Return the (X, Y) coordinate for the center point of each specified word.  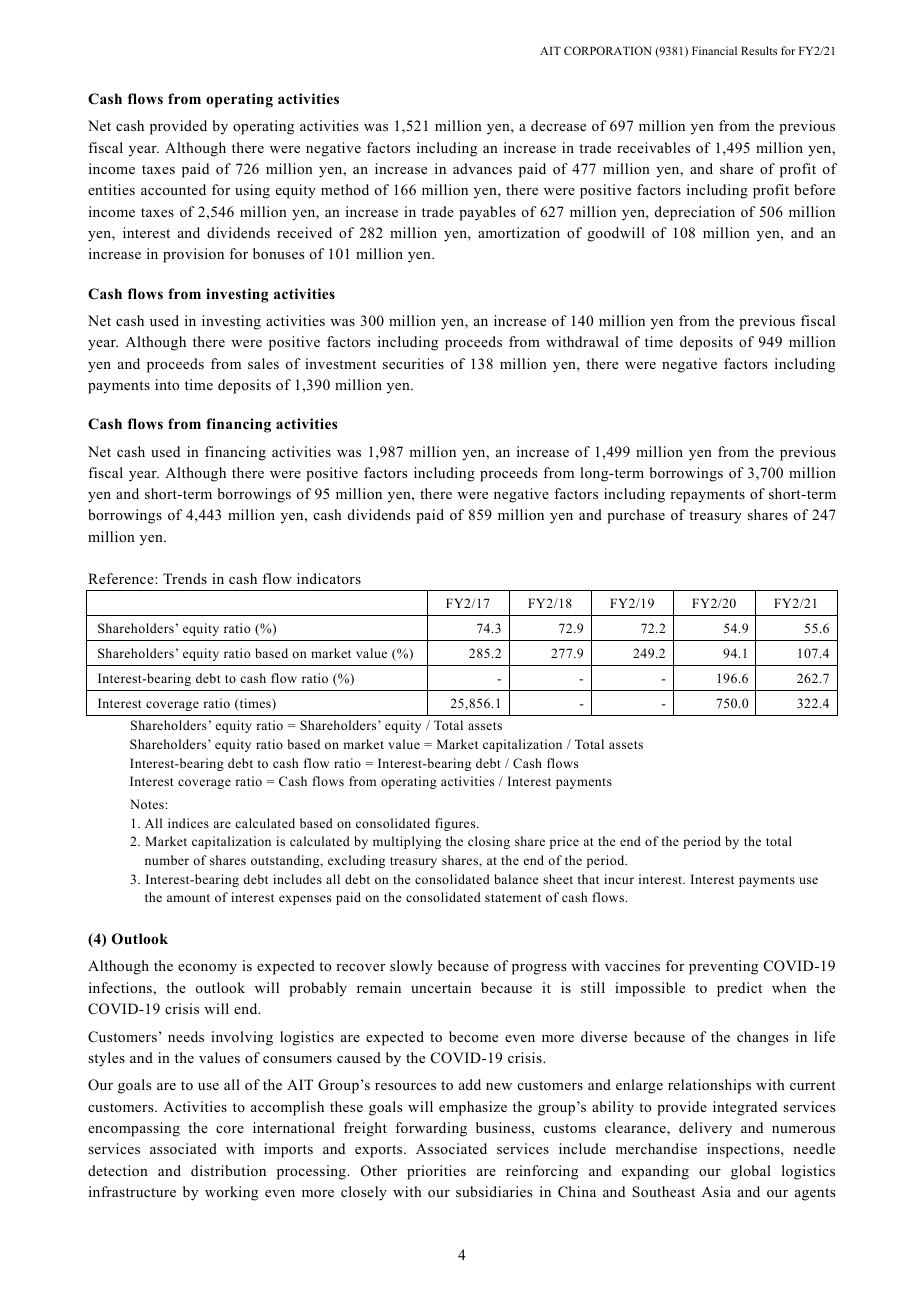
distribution (228, 1170)
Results (759, 50)
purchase (636, 516)
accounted (173, 189)
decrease (558, 125)
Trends (185, 578)
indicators (329, 578)
